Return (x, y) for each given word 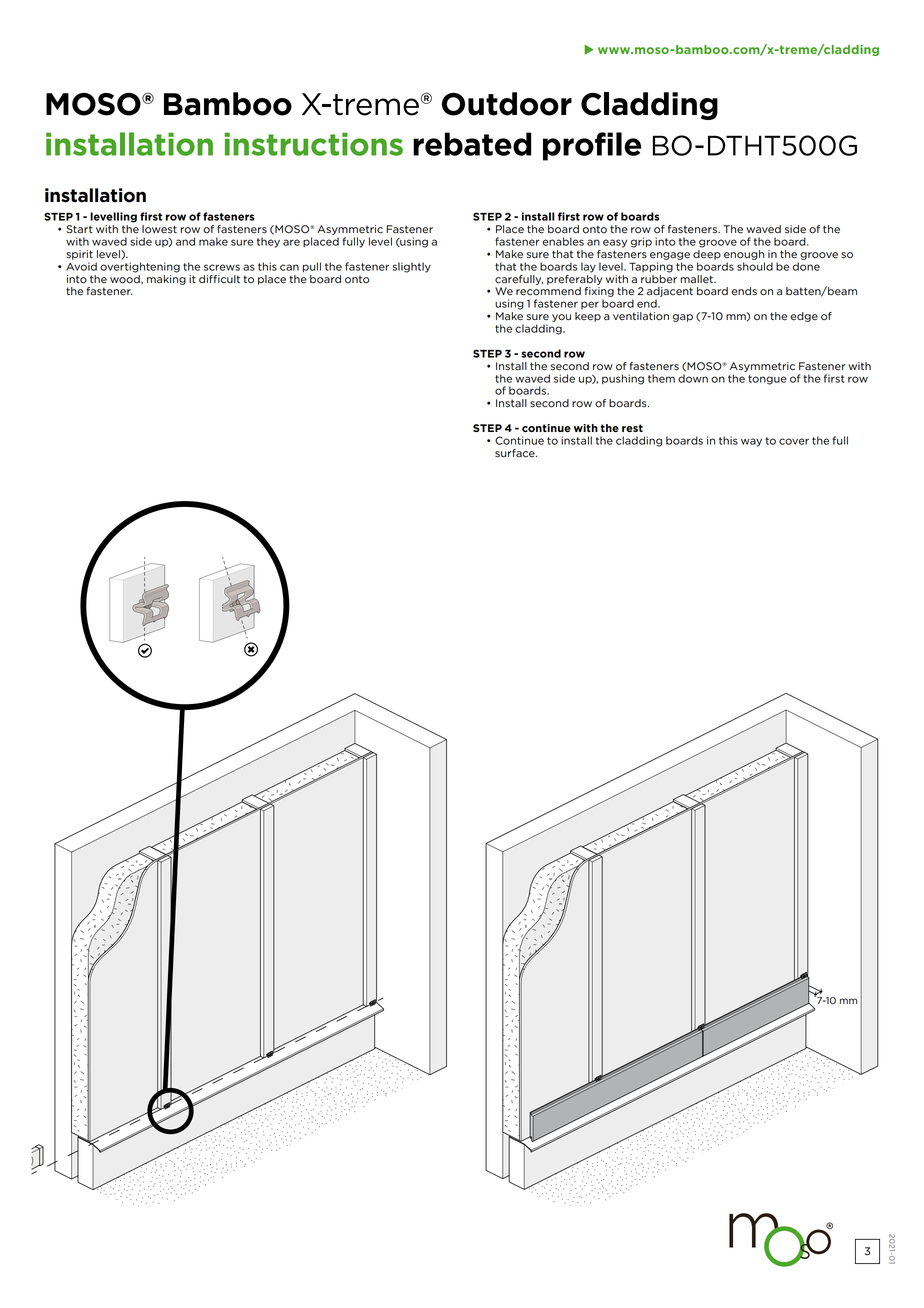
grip (641, 242)
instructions (313, 144)
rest (632, 428)
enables (563, 241)
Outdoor (507, 104)
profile (592, 146)
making (166, 278)
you (561, 318)
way (751, 442)
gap (683, 318)
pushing (623, 379)
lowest (159, 229)
